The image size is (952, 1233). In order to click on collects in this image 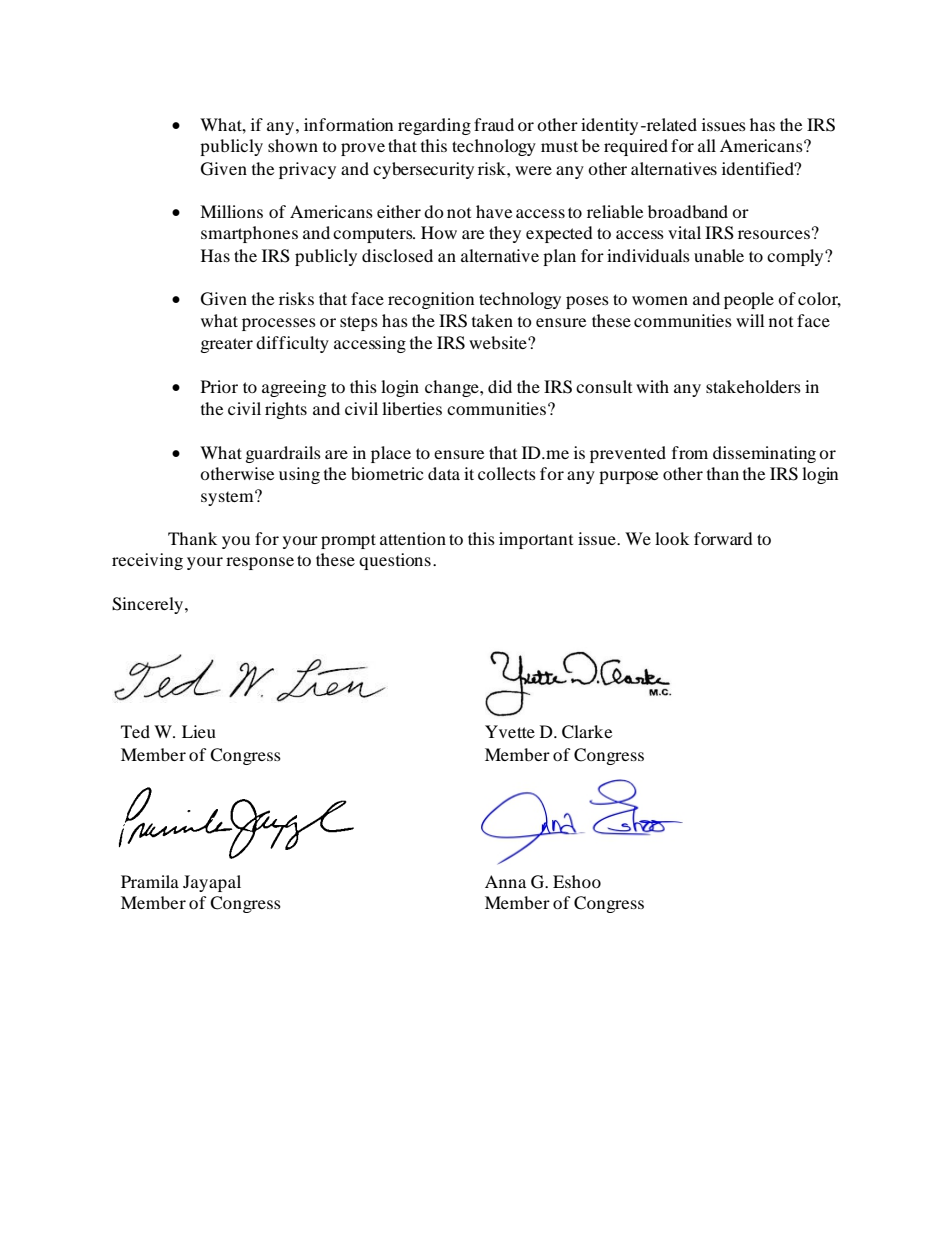, I will do `click(507, 473)`.
